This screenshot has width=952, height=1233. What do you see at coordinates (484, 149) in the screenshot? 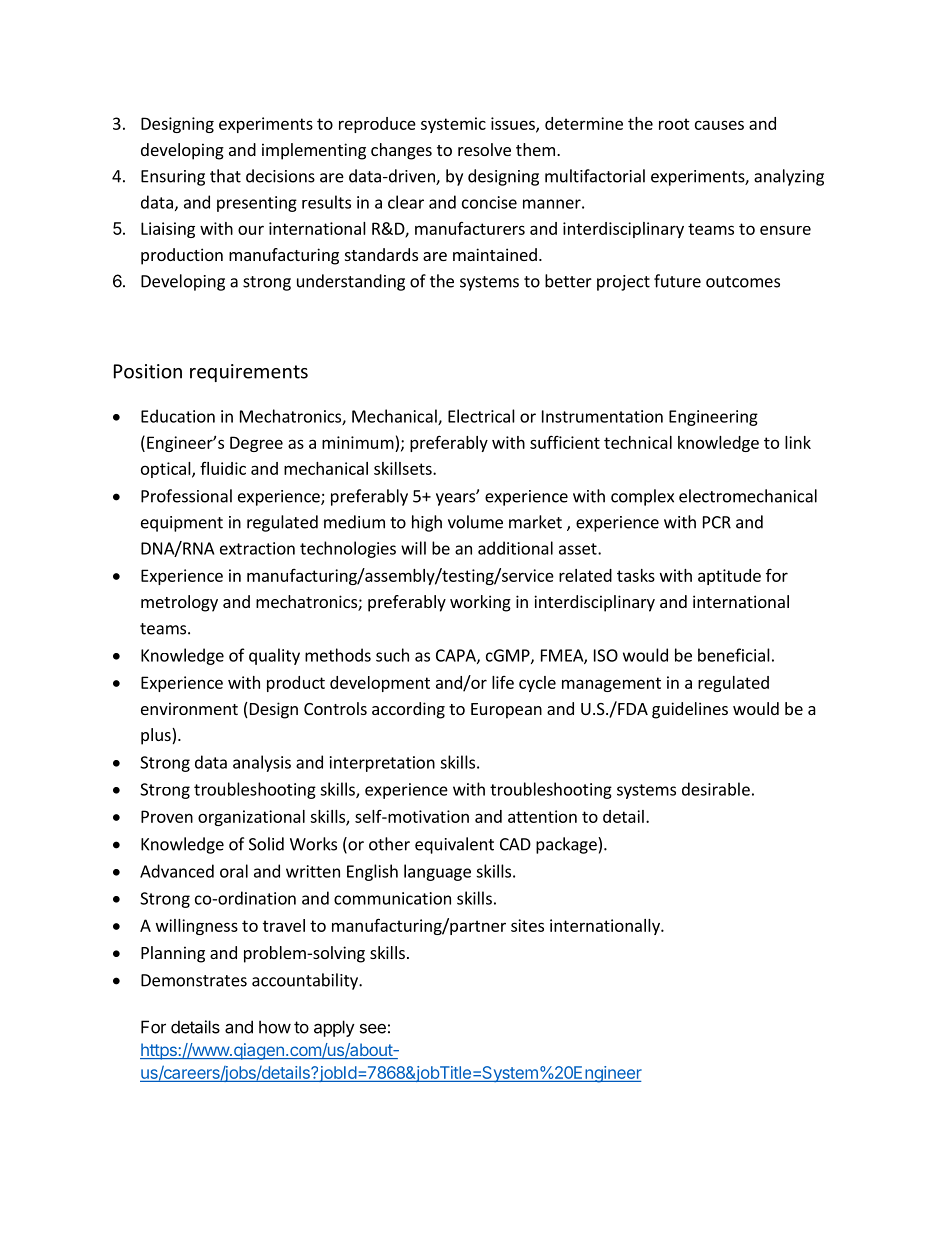
I see `resolve` at bounding box center [484, 149].
